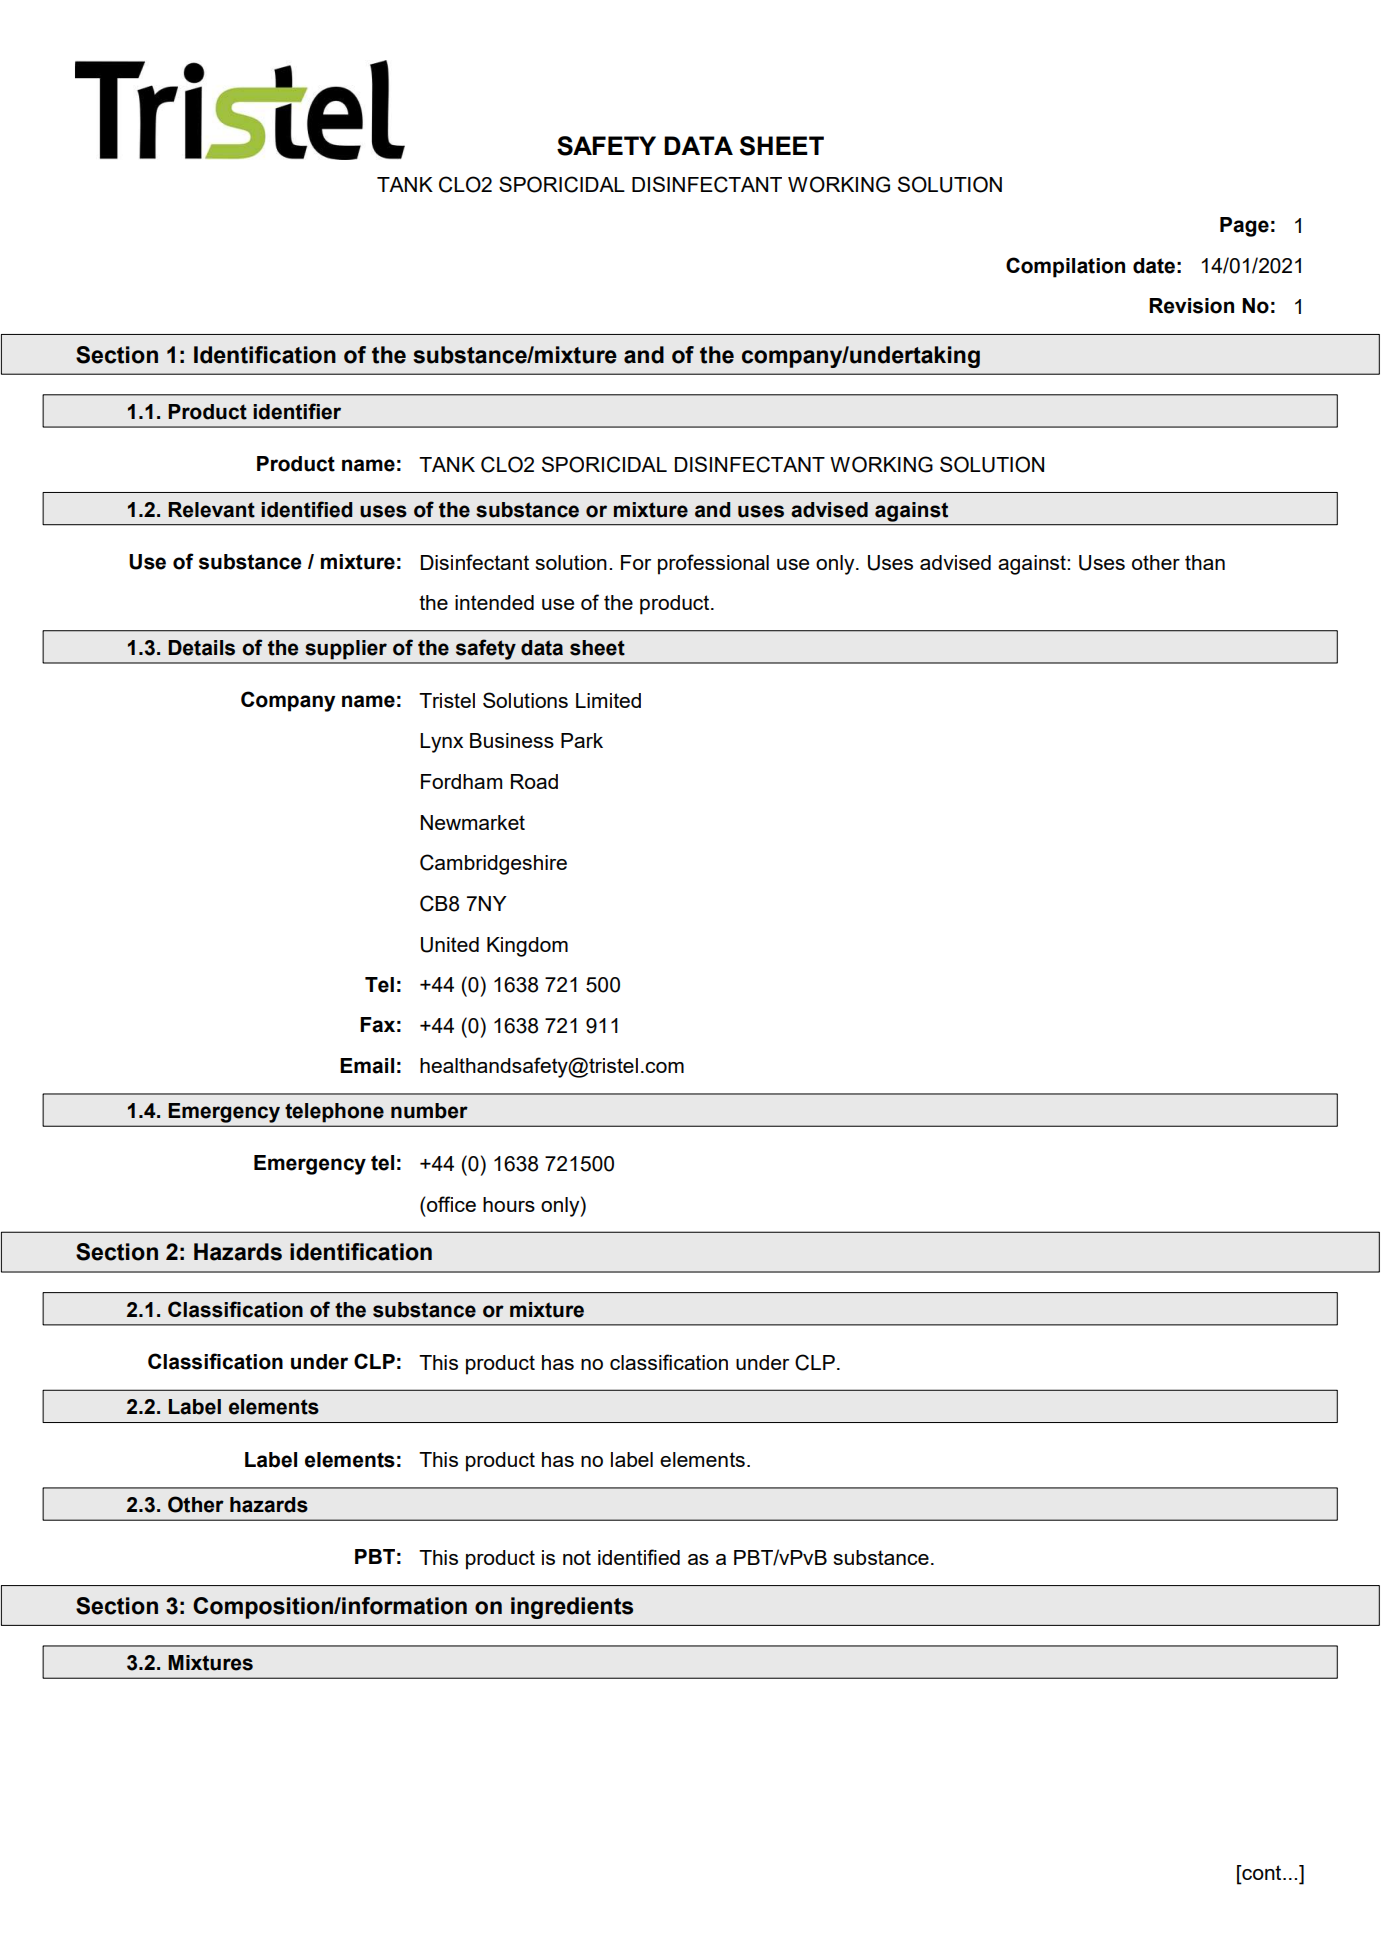 Image resolution: width=1381 pixels, height=1952 pixels. Describe the element at coordinates (577, 1557) in the document. I see `not` at that location.
